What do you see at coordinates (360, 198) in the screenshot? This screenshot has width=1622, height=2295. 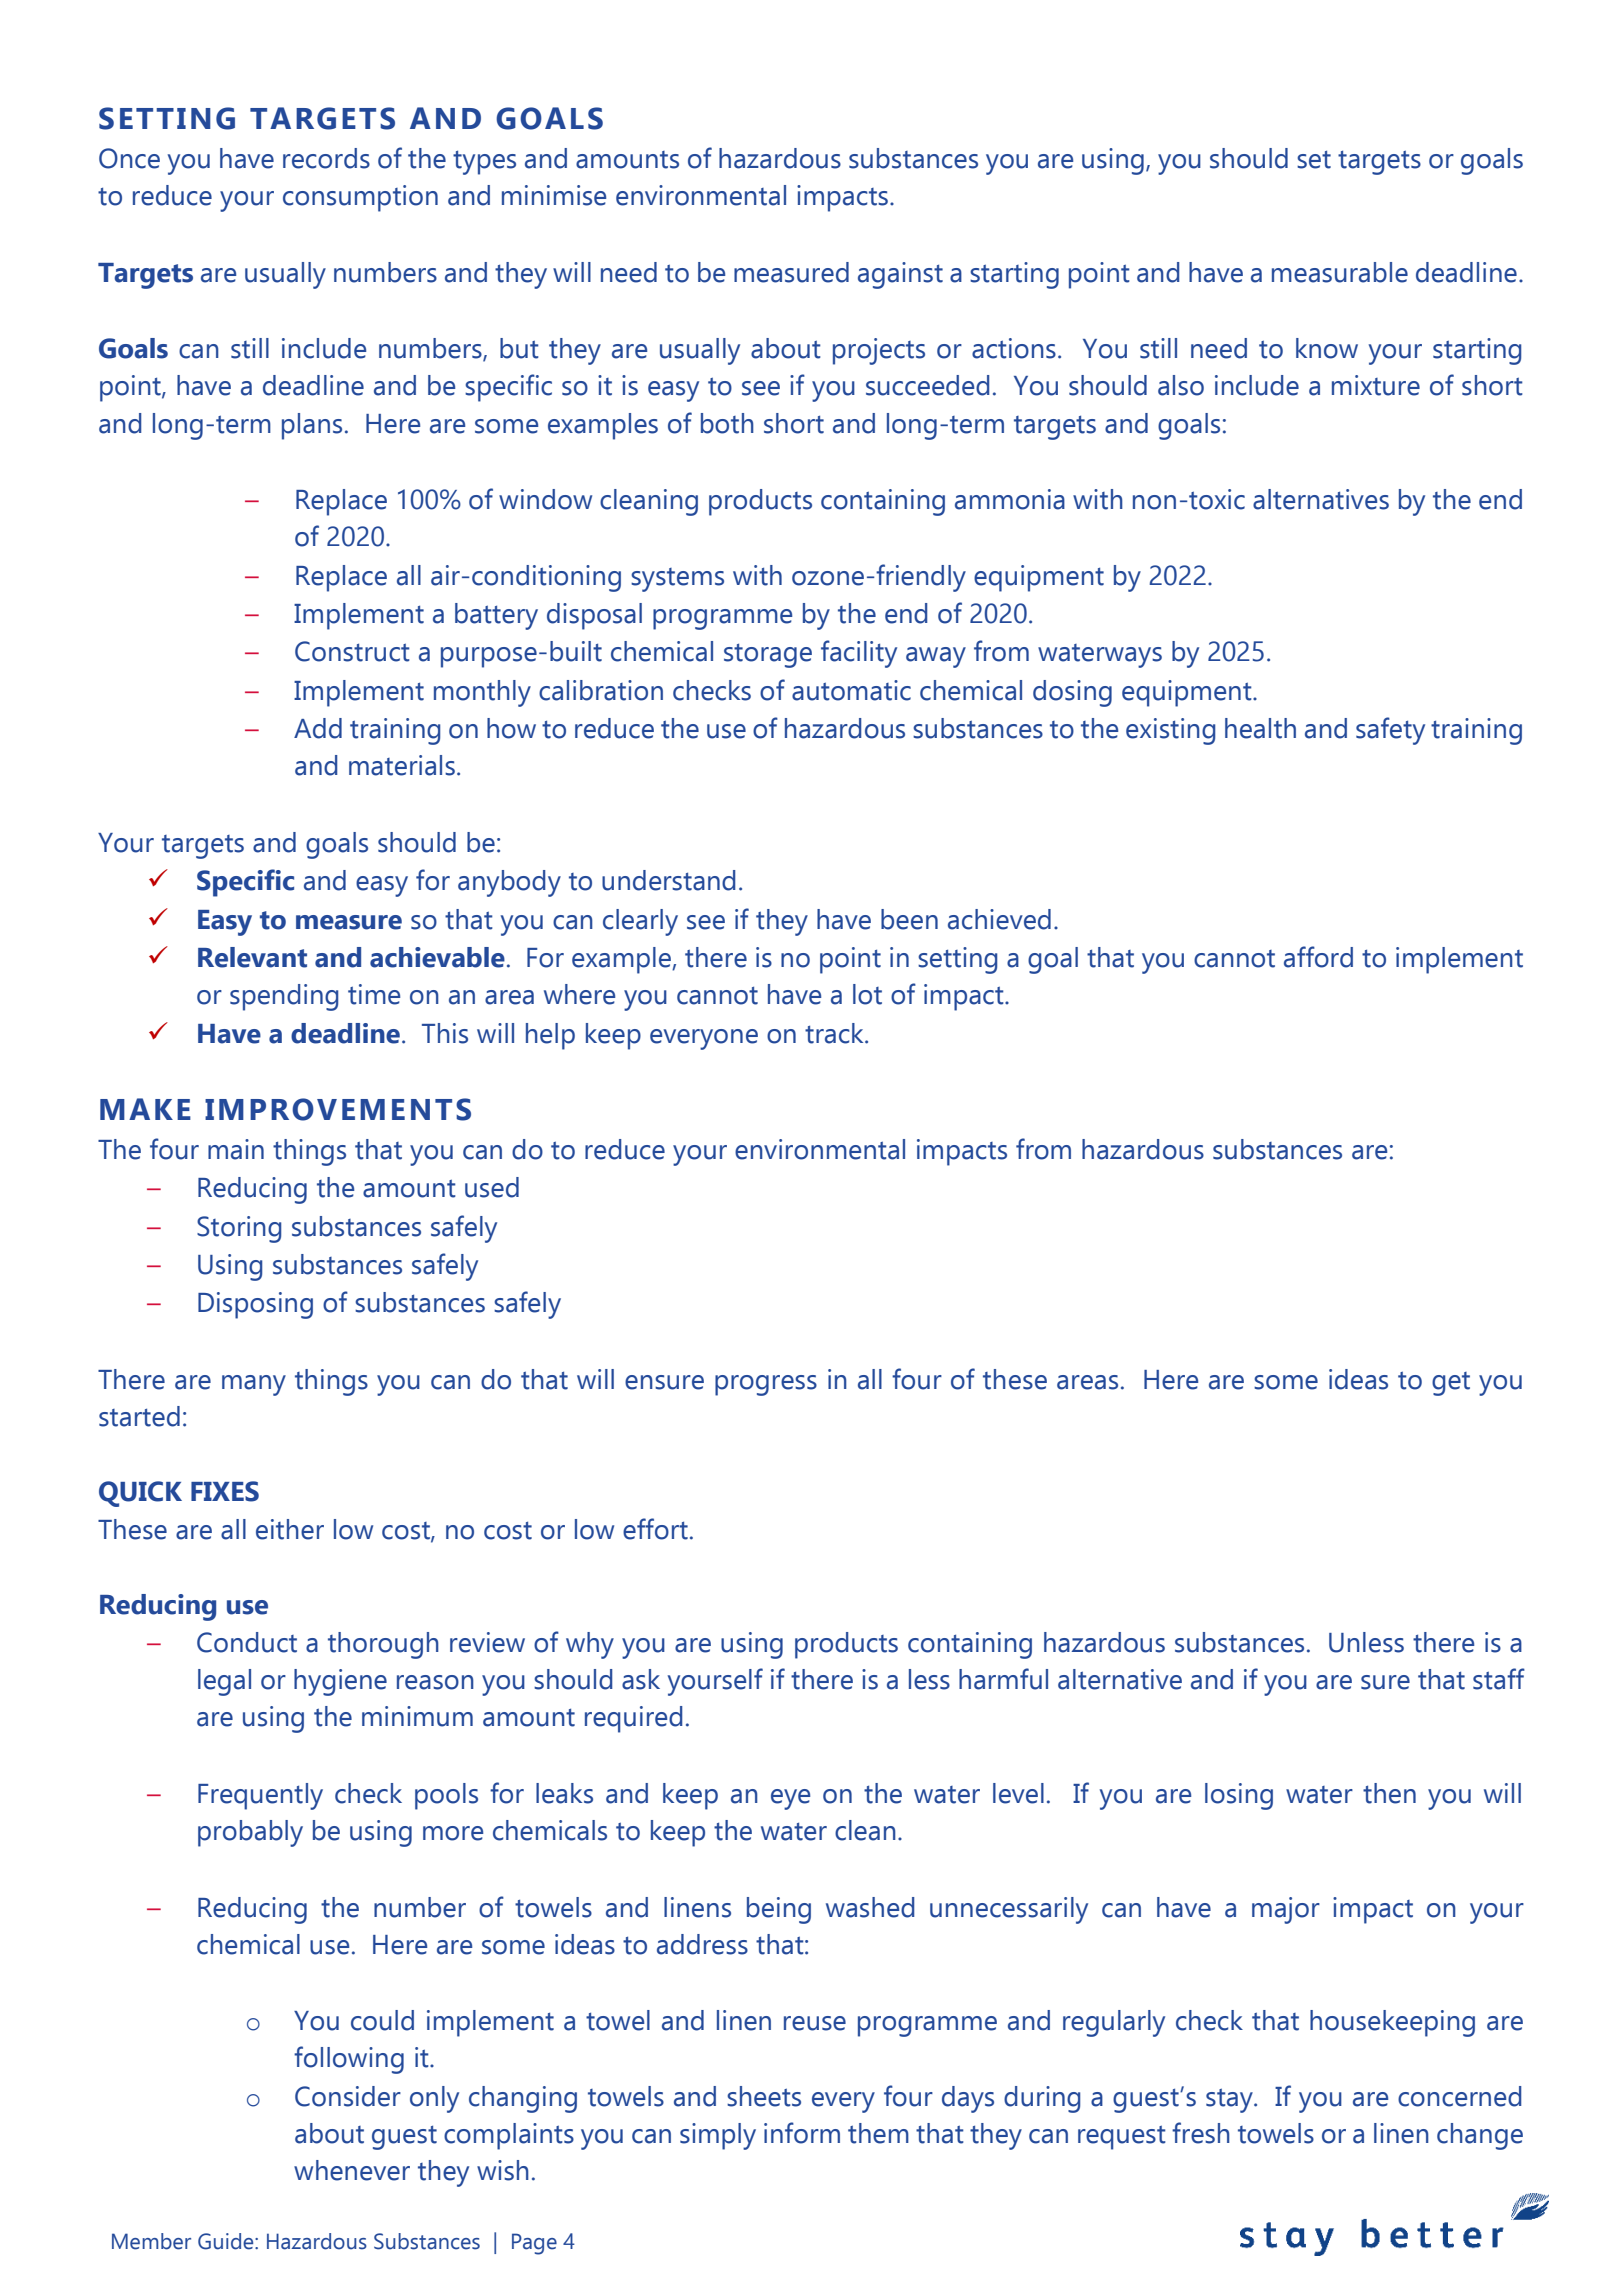 I see `consumption` at bounding box center [360, 198].
